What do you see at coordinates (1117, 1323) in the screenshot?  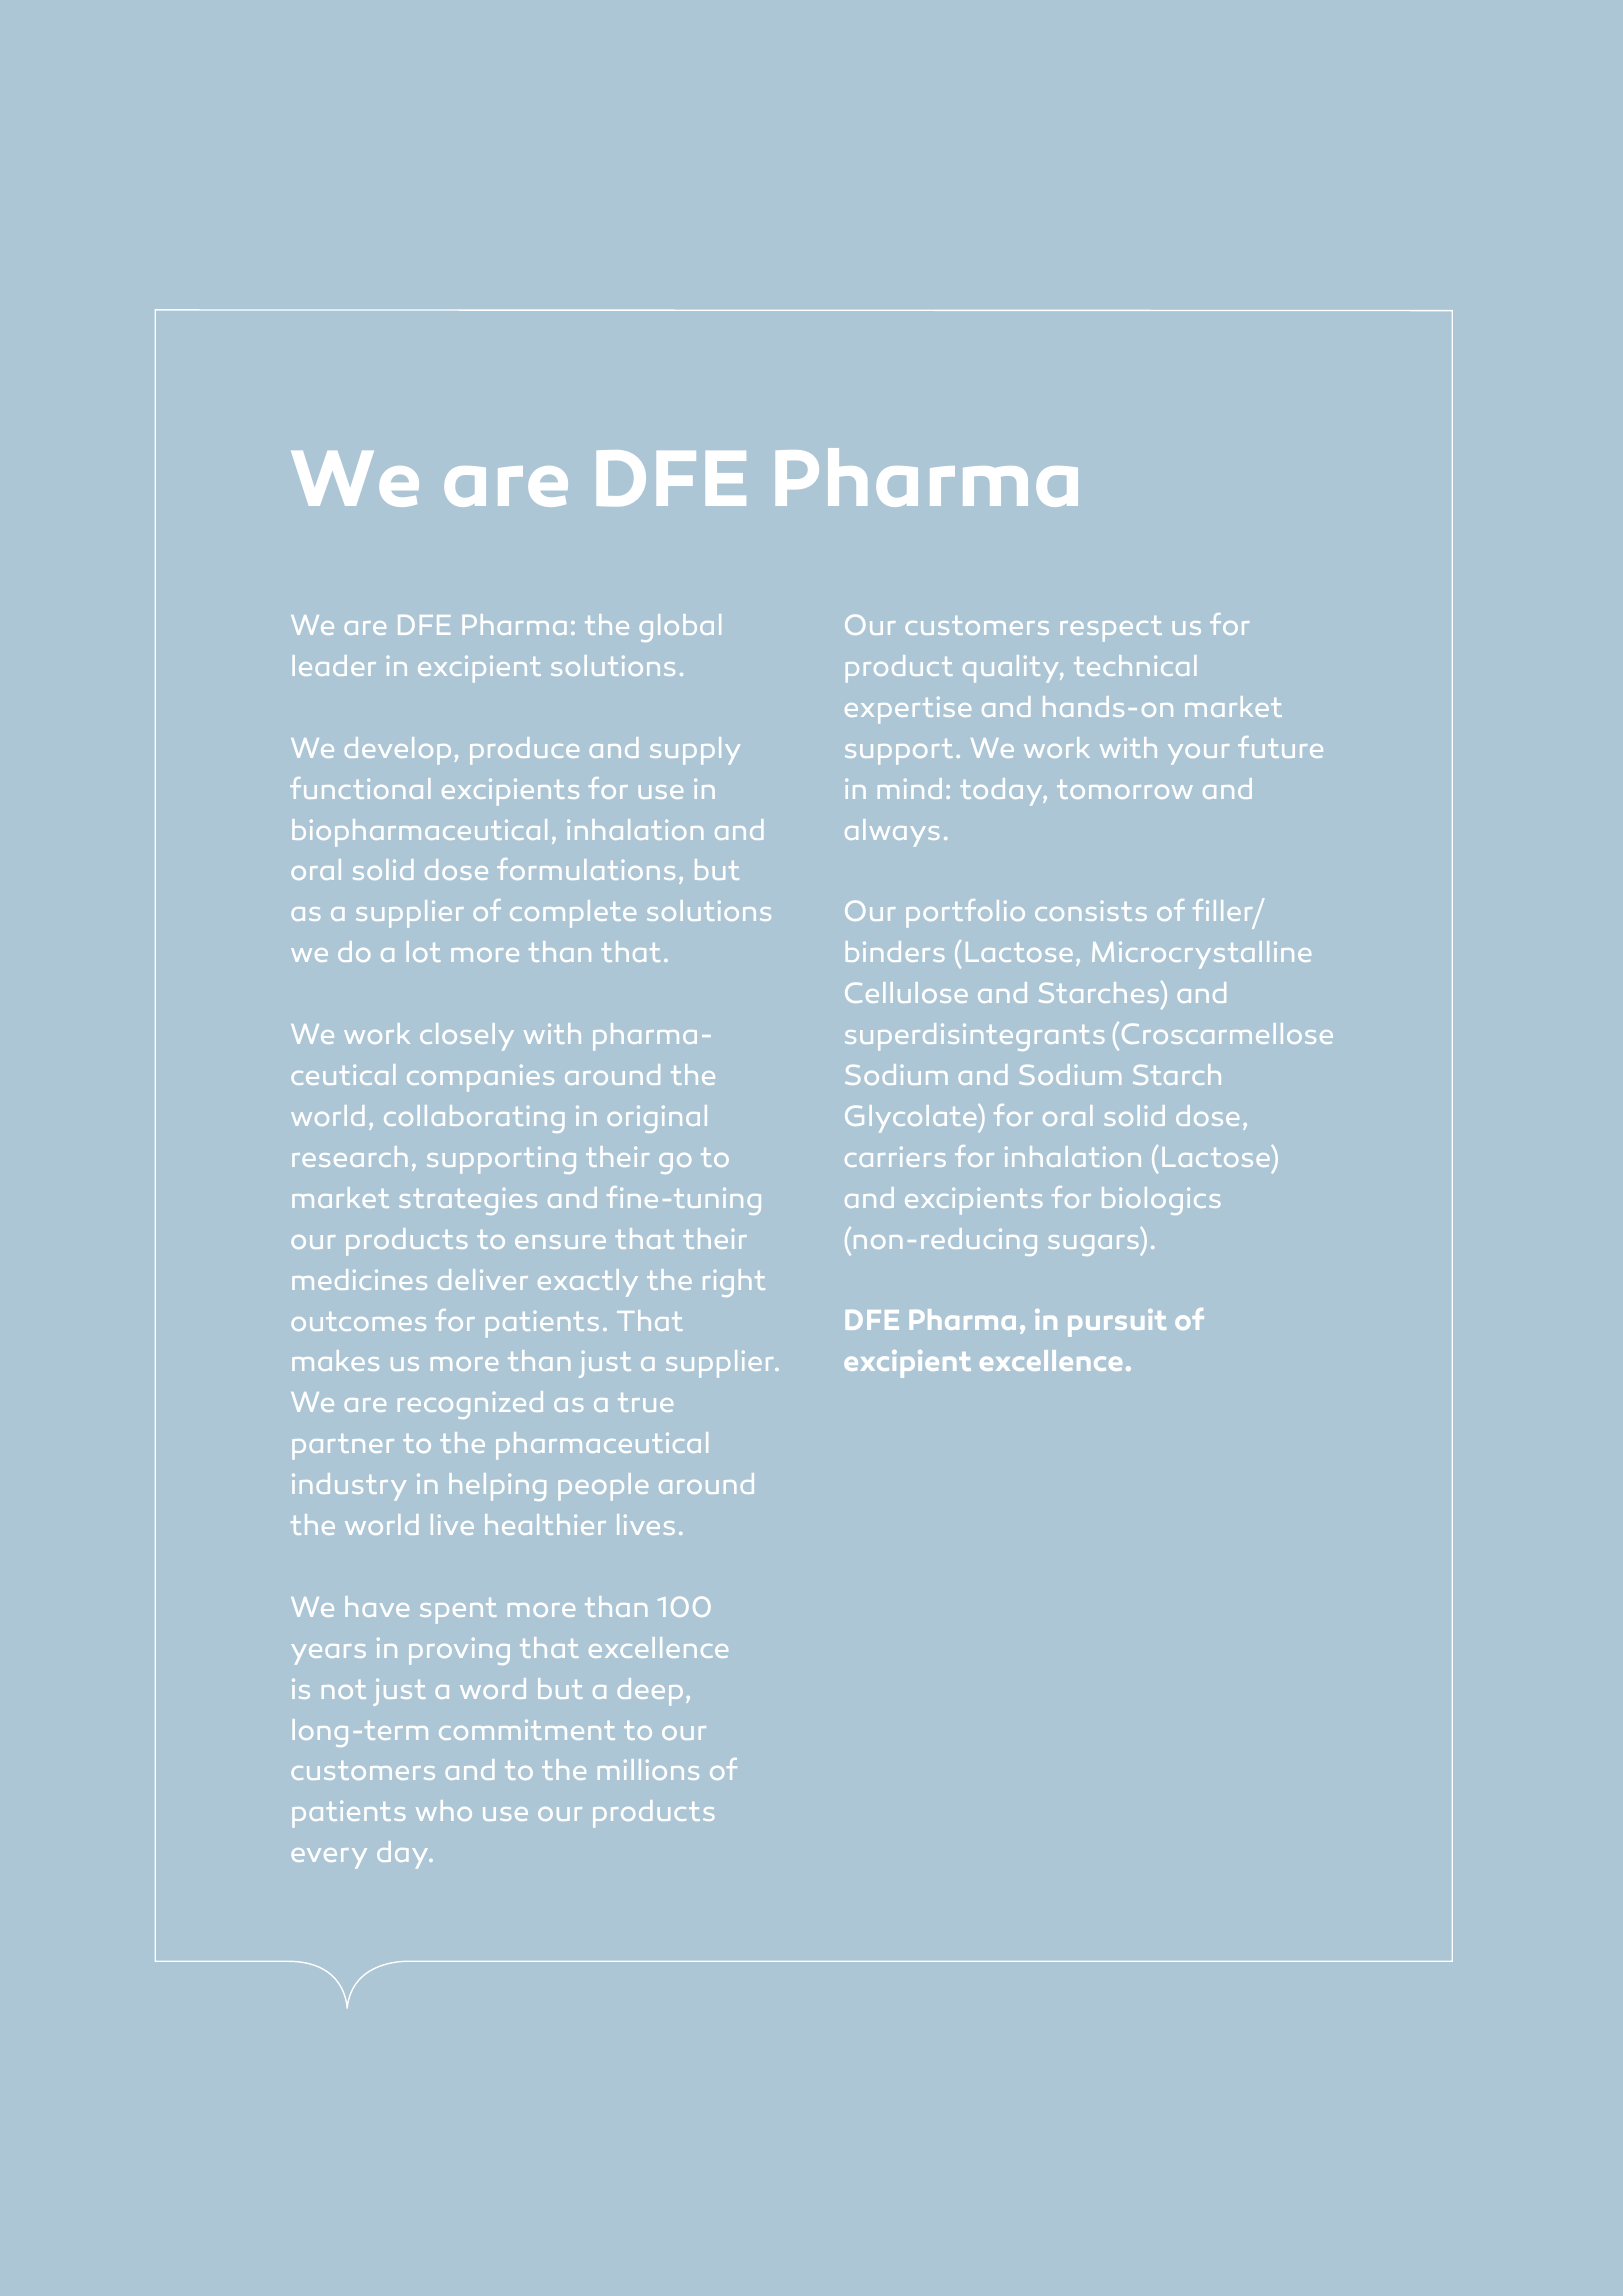 I see `pursuit` at bounding box center [1117, 1323].
